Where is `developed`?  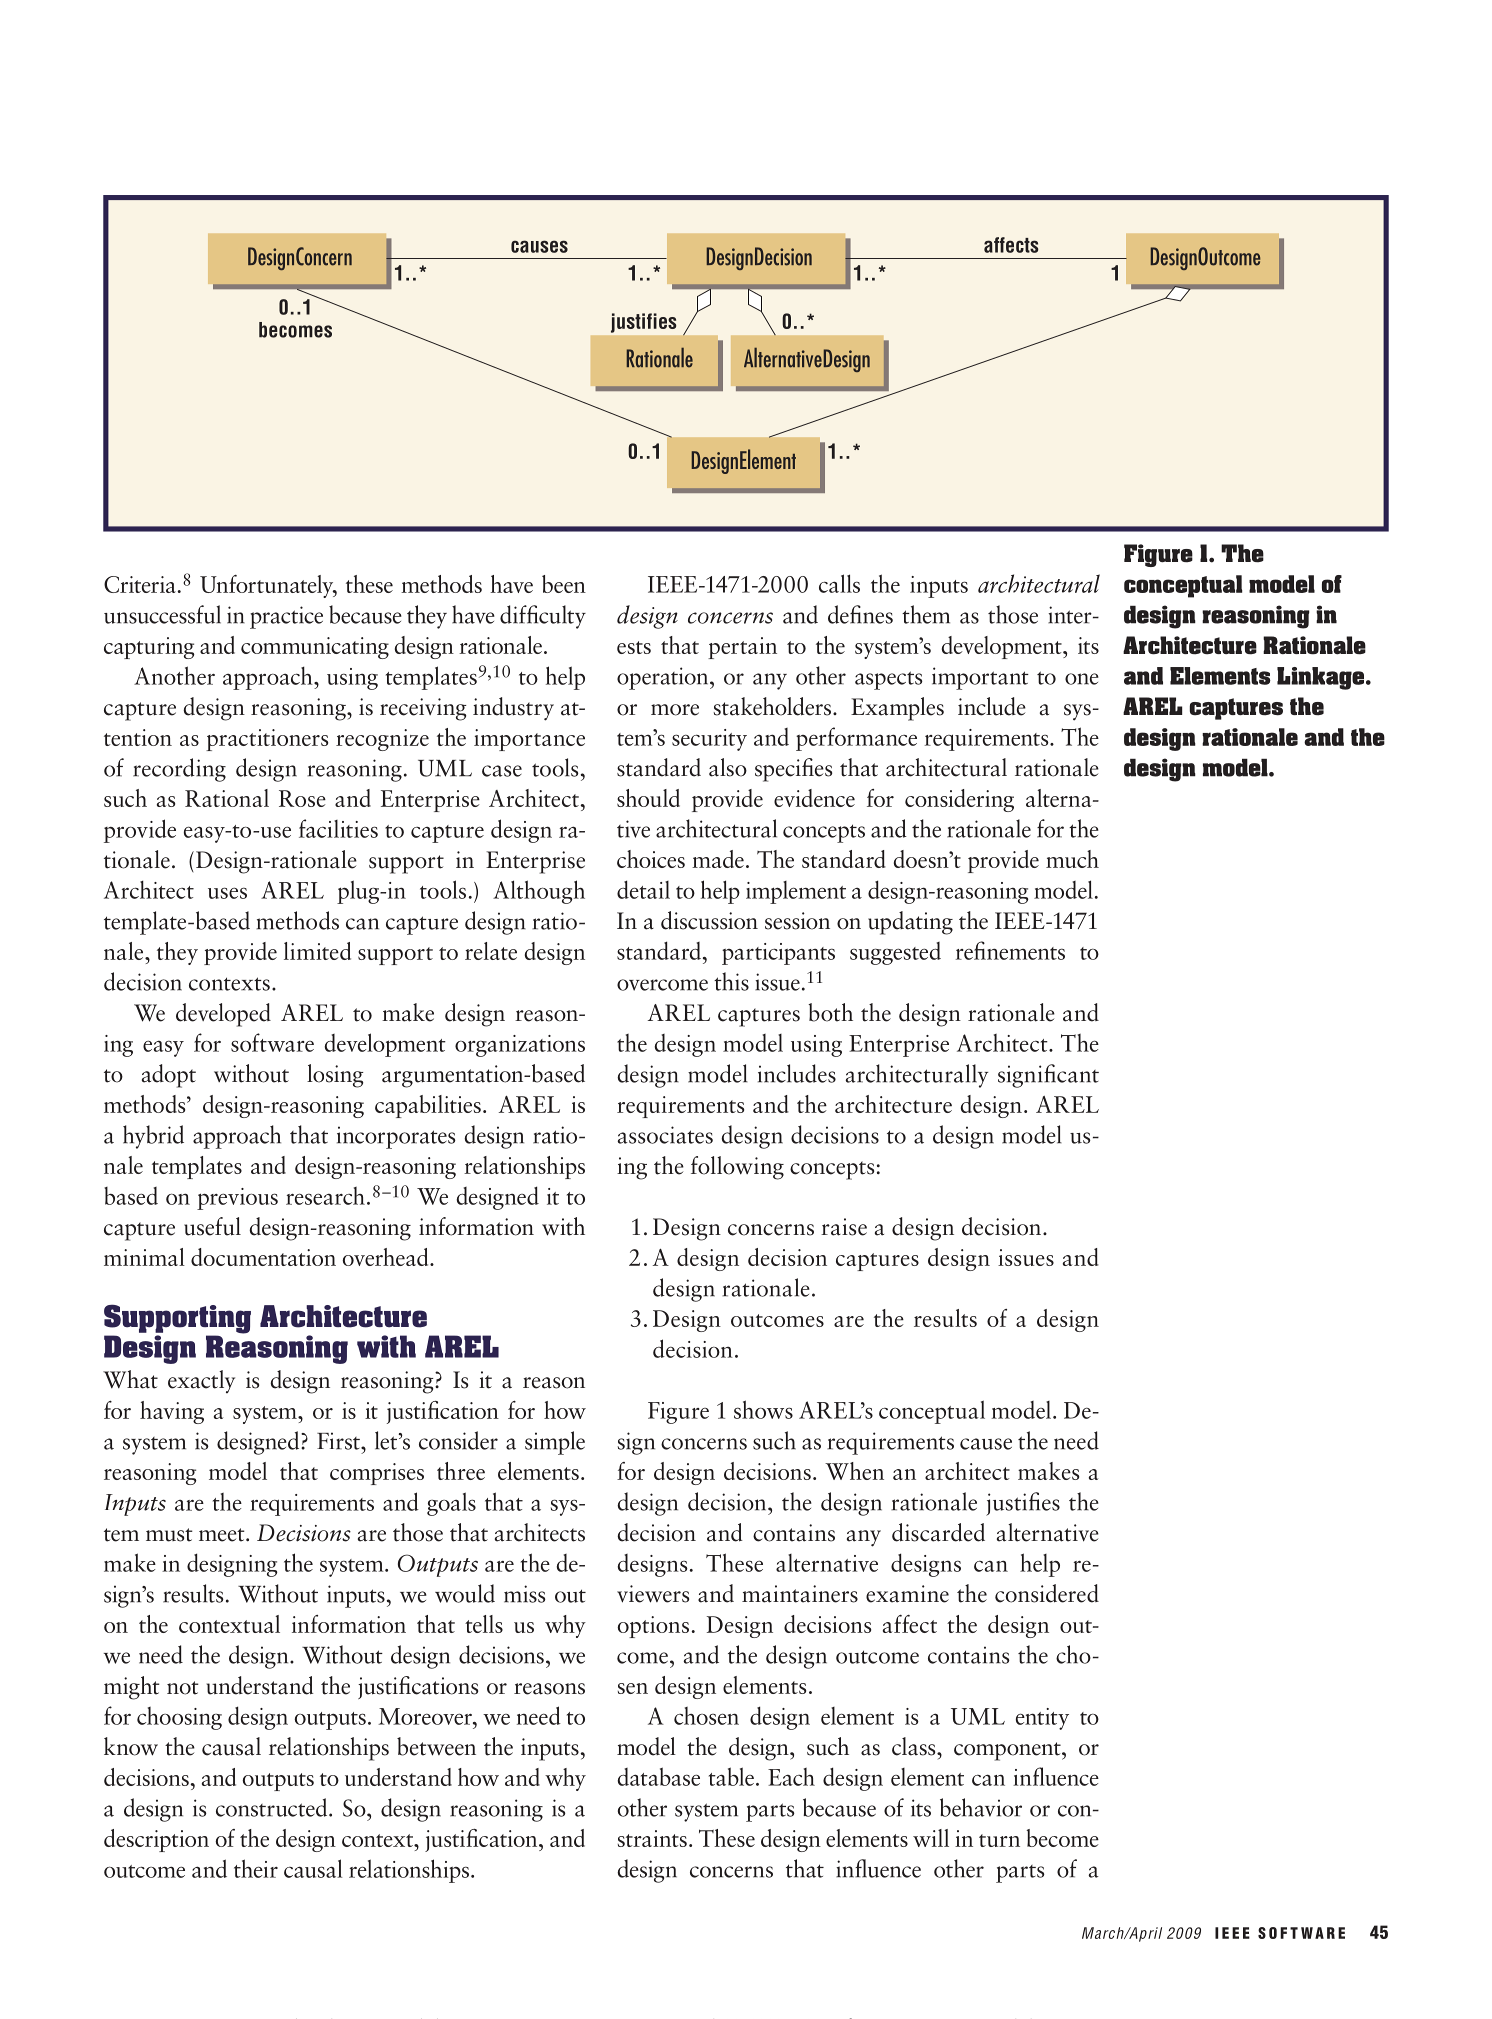
developed is located at coordinates (223, 1015).
